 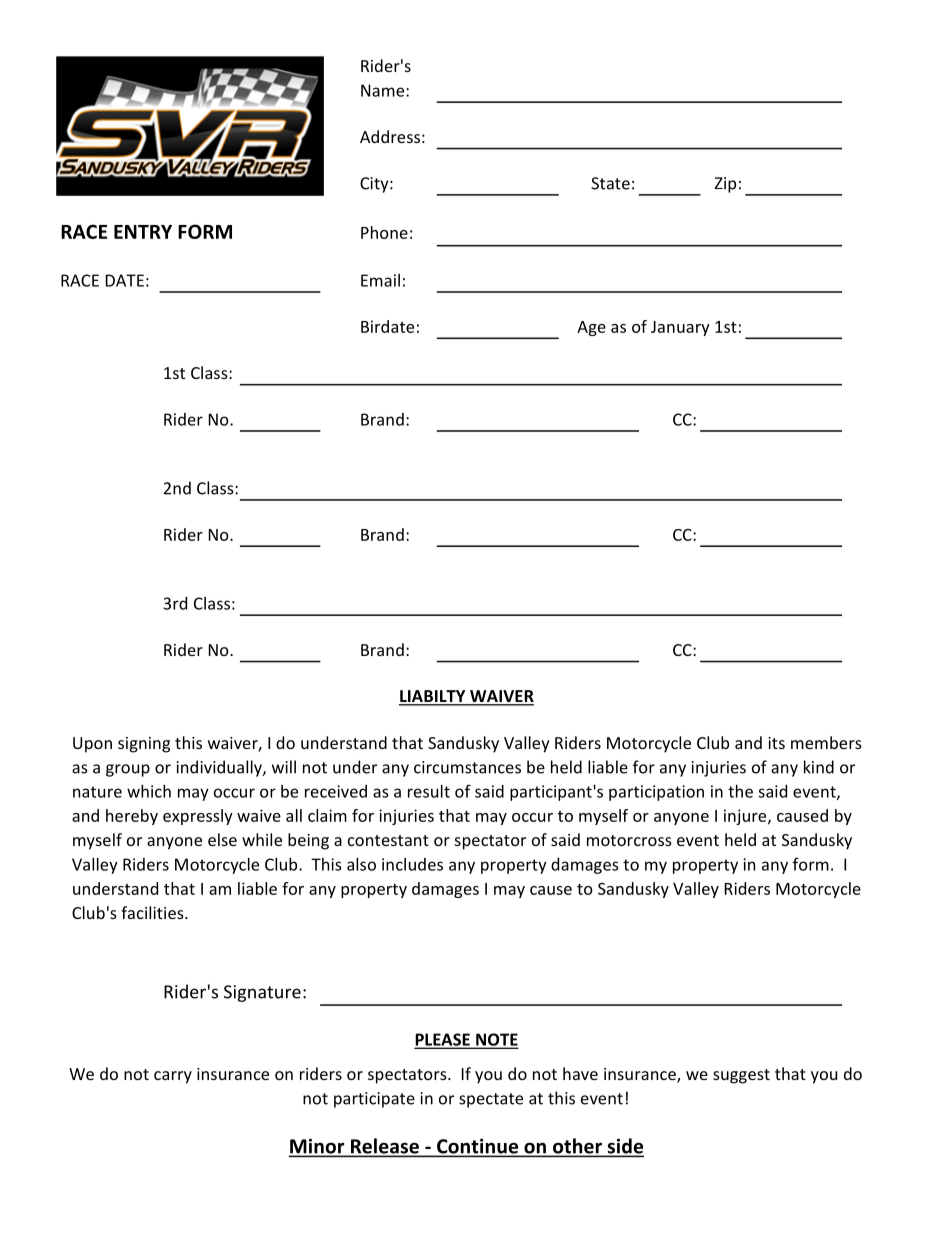 What do you see at coordinates (467, 767) in the document?
I see `circumstances` at bounding box center [467, 767].
